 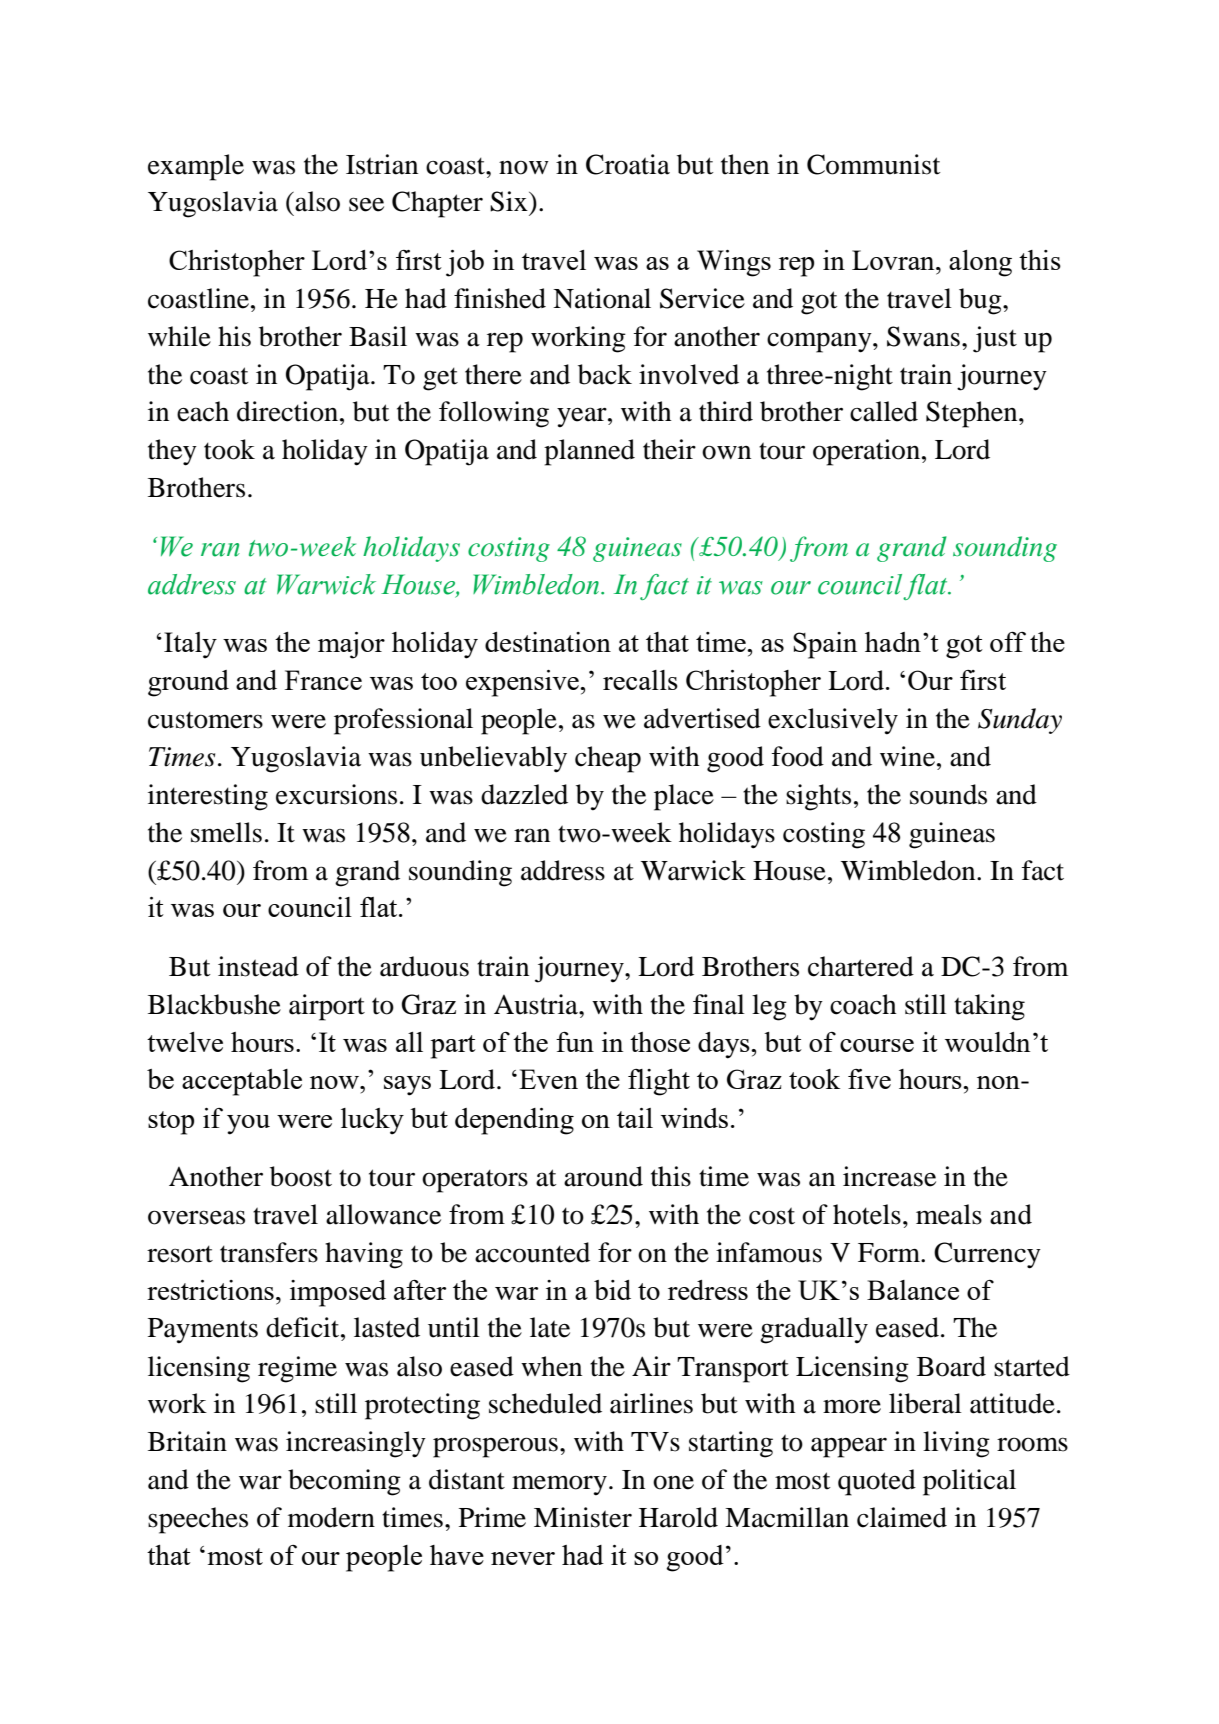 I want to click on see, so click(x=366, y=204).
